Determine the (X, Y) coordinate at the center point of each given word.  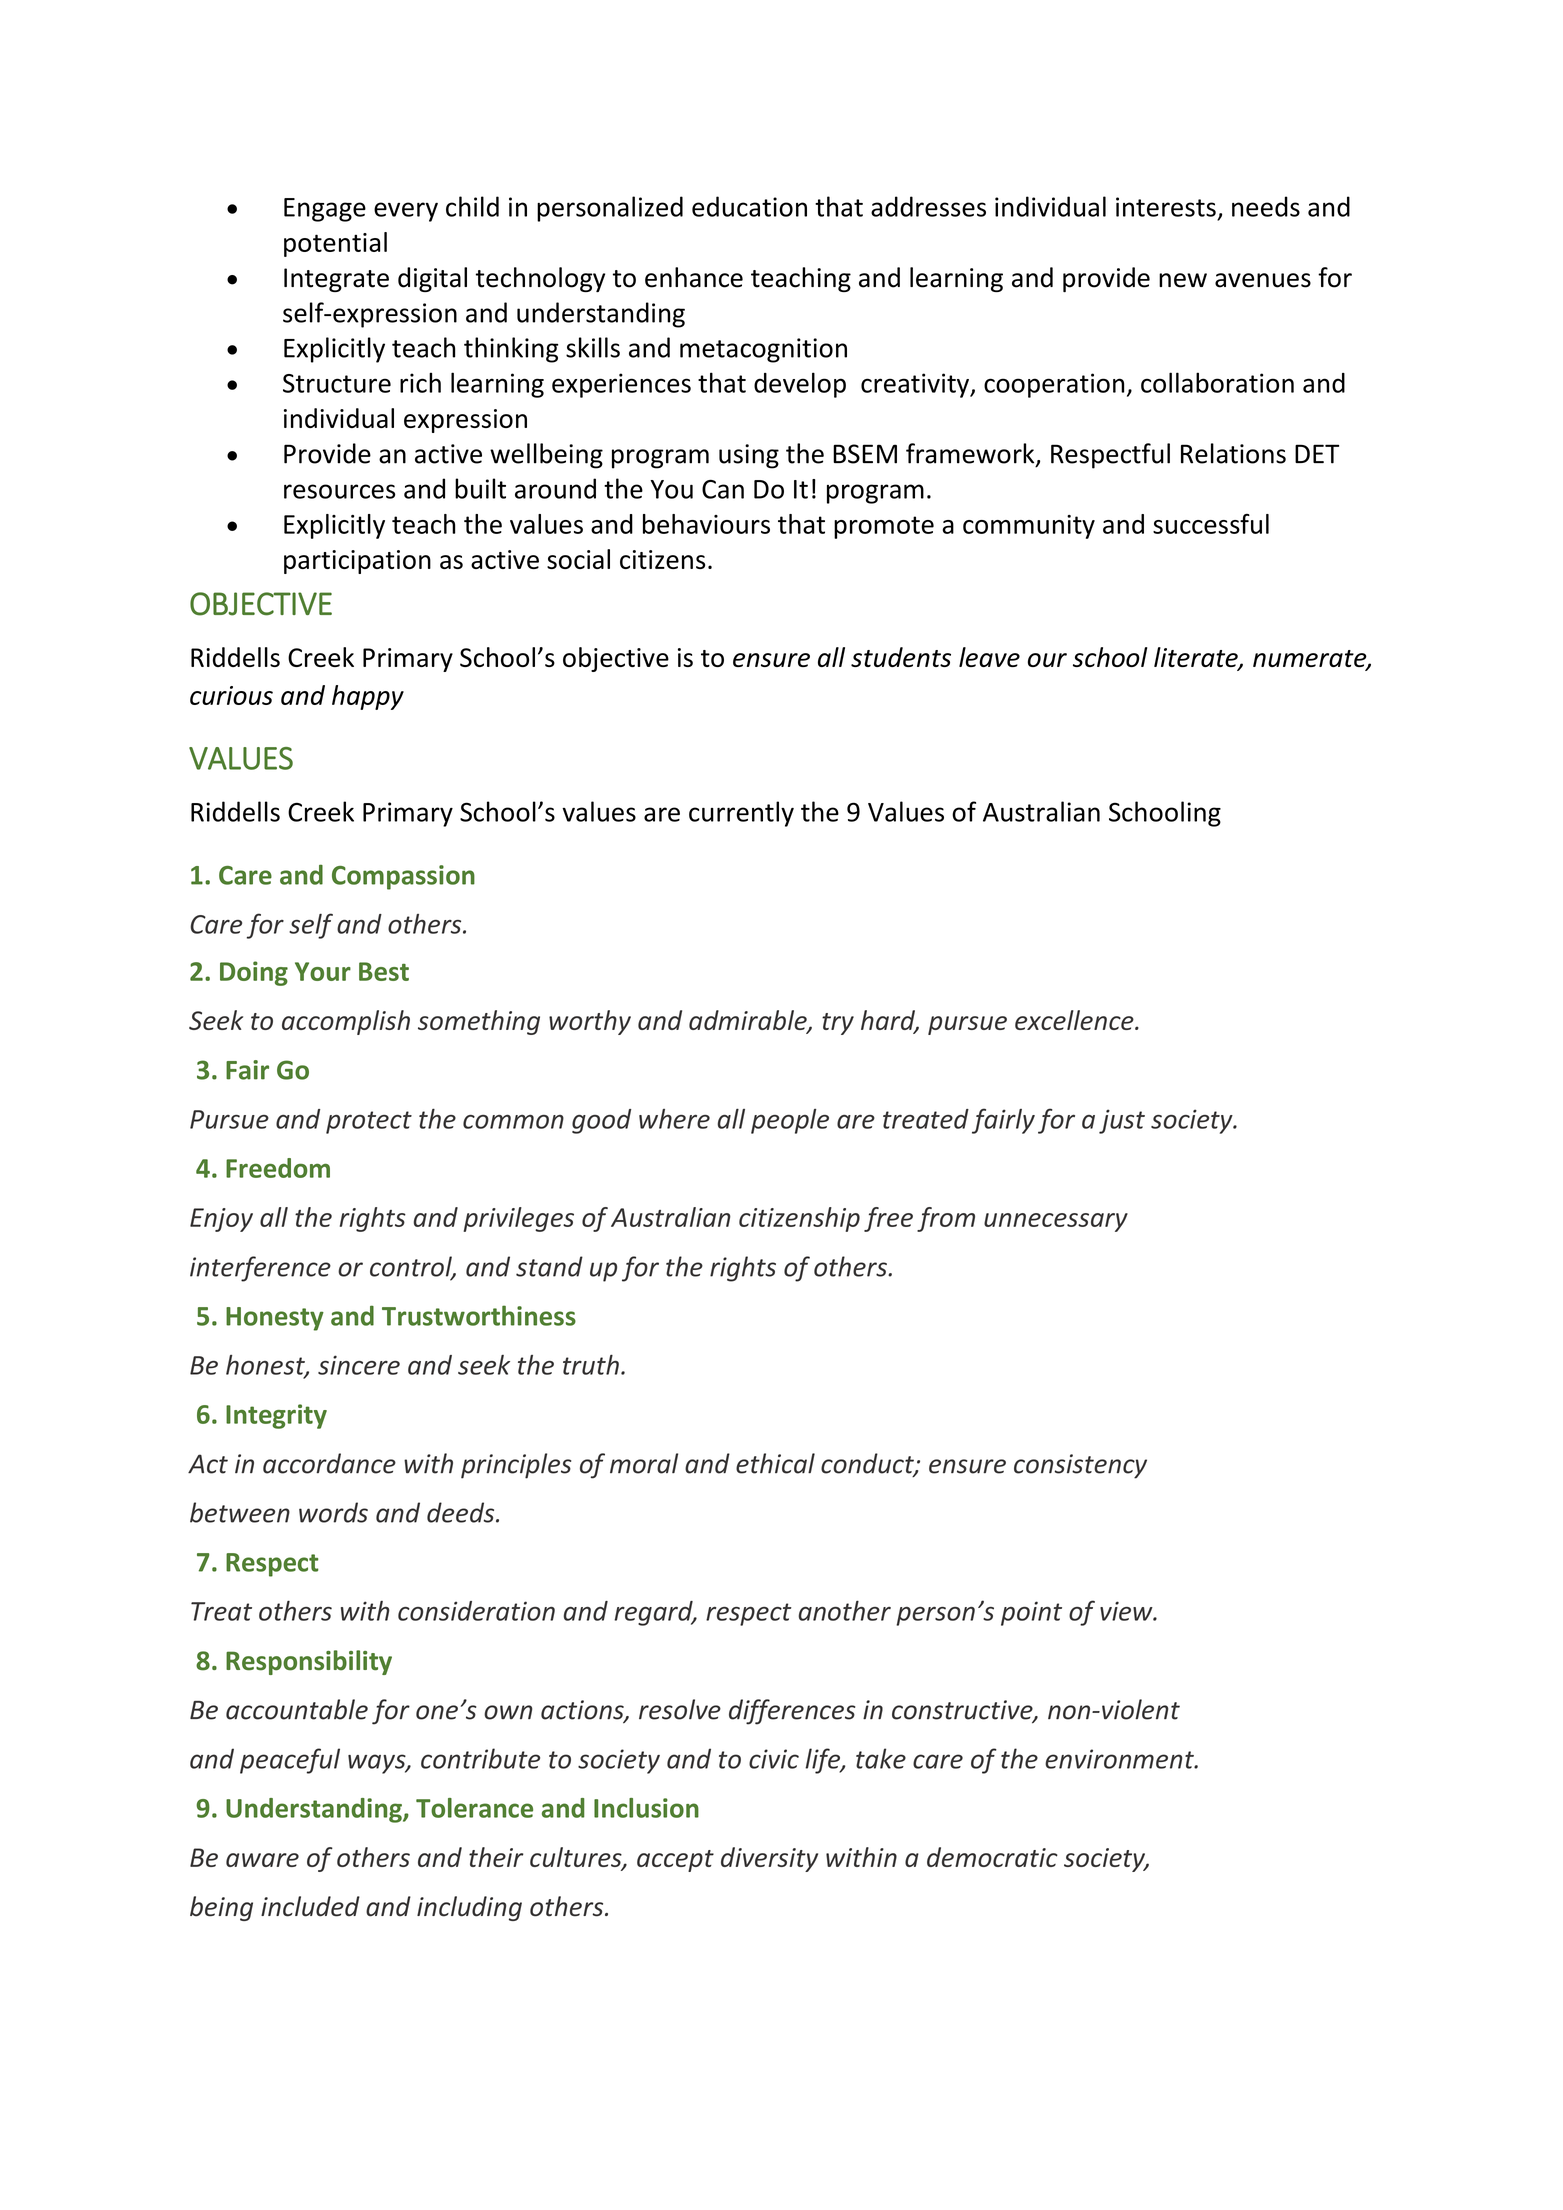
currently (741, 814)
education (749, 206)
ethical (775, 1463)
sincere (359, 1365)
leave (989, 657)
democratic (992, 1857)
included (310, 1906)
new (1183, 280)
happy (368, 697)
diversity (769, 1859)
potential (335, 244)
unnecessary (1056, 1222)
